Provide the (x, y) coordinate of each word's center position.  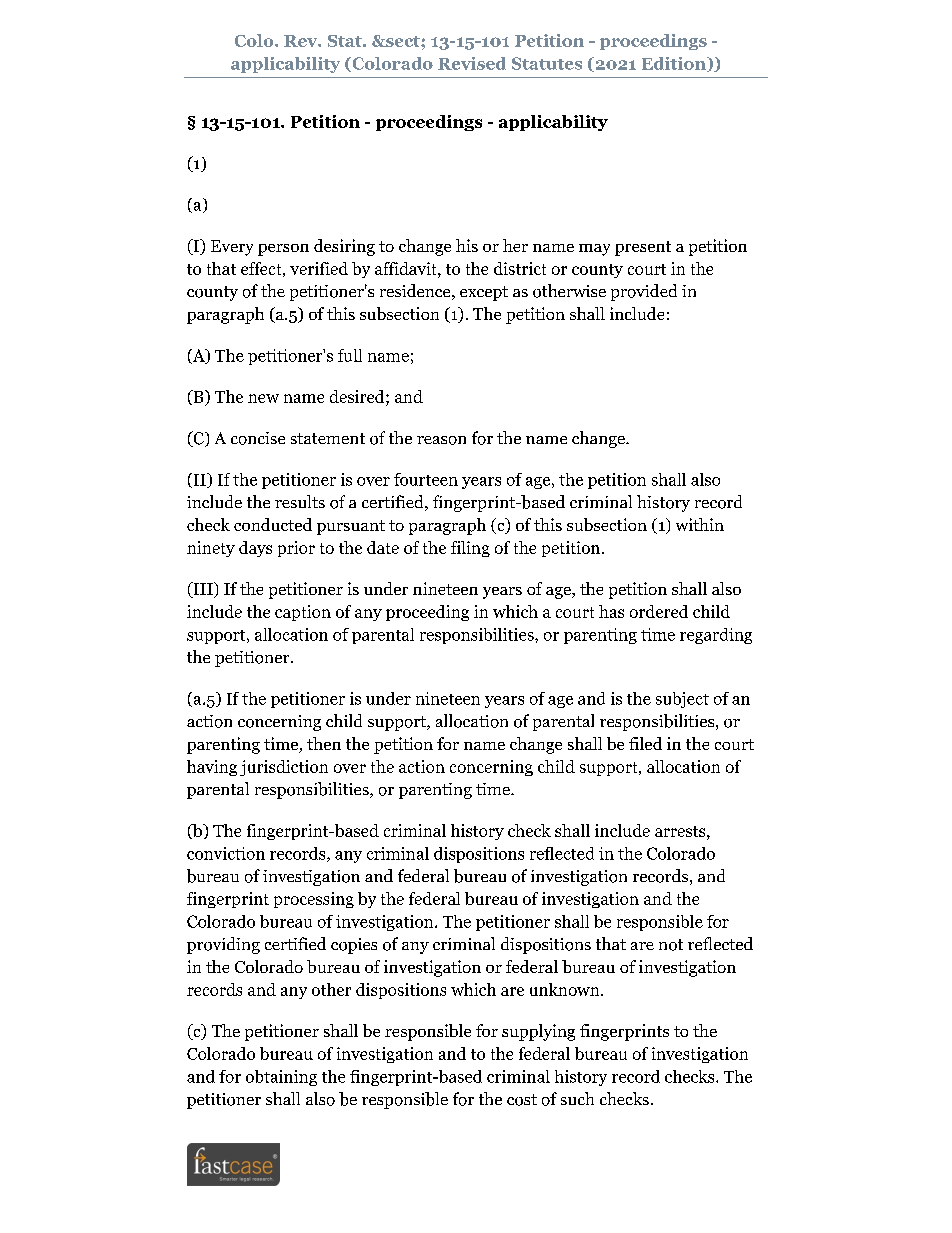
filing (470, 549)
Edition (675, 64)
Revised (472, 63)
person (283, 250)
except (484, 293)
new (263, 398)
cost (522, 1100)
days (255, 549)
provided (644, 292)
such (577, 1098)
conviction (226, 853)
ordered (659, 611)
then (324, 743)
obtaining (281, 1078)
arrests (681, 831)
